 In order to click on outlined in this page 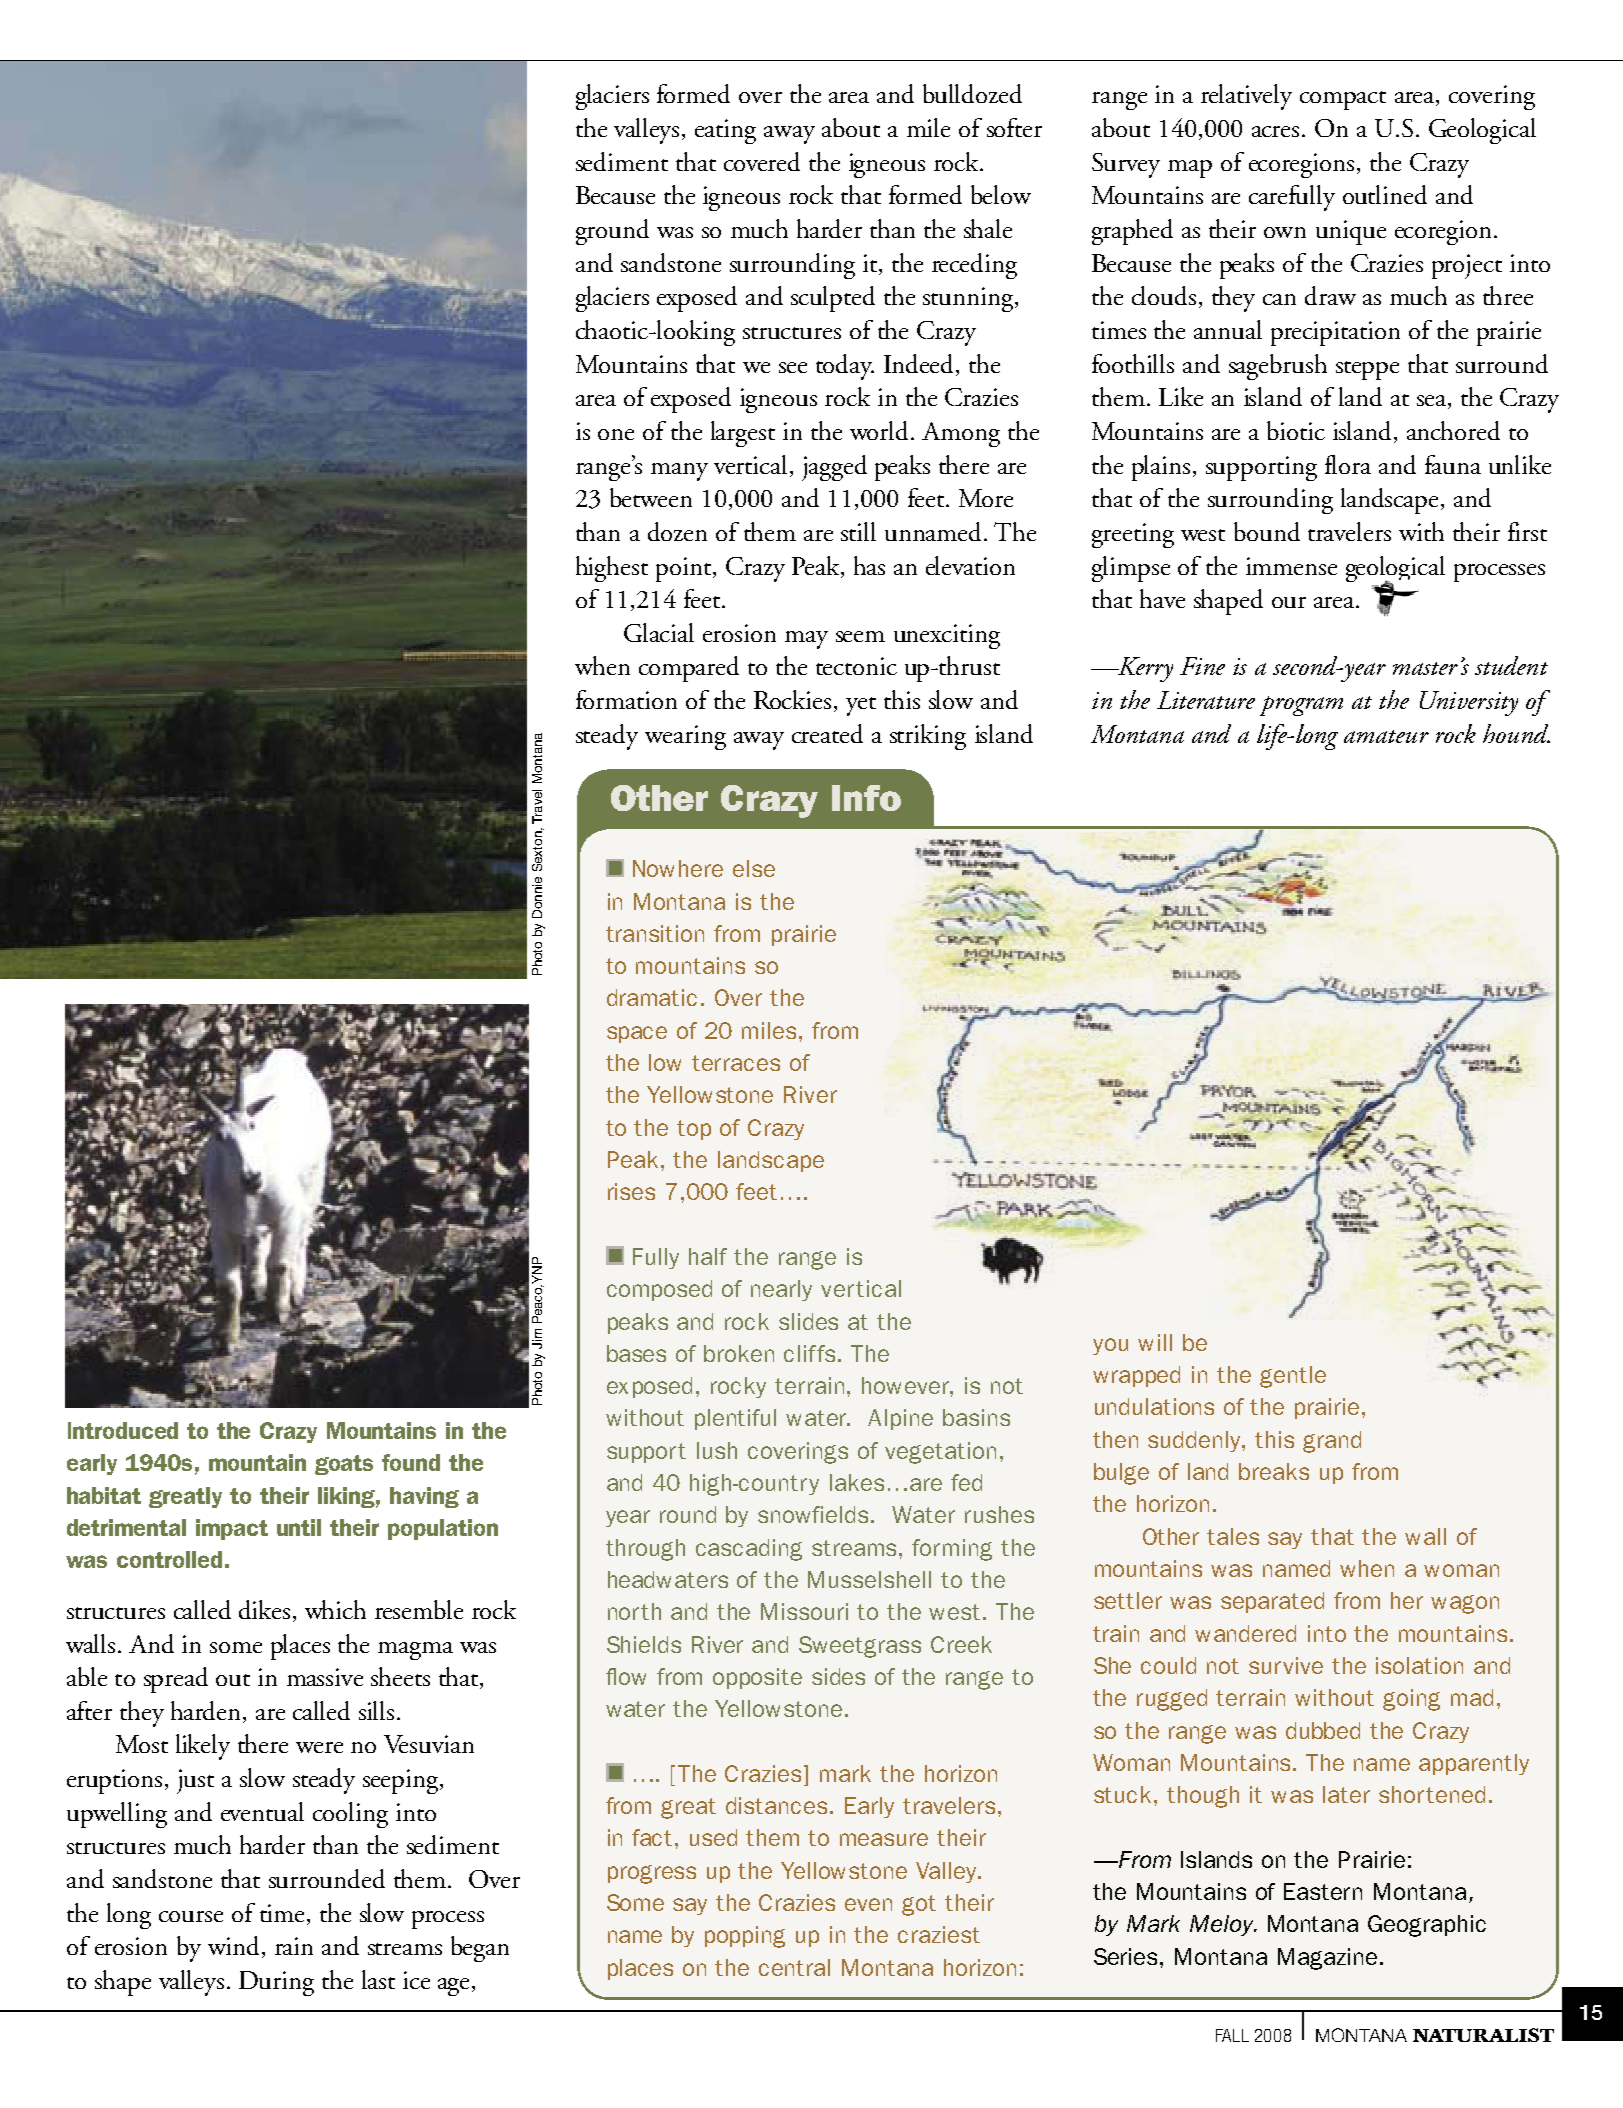, I will do `click(1385, 194)`.
